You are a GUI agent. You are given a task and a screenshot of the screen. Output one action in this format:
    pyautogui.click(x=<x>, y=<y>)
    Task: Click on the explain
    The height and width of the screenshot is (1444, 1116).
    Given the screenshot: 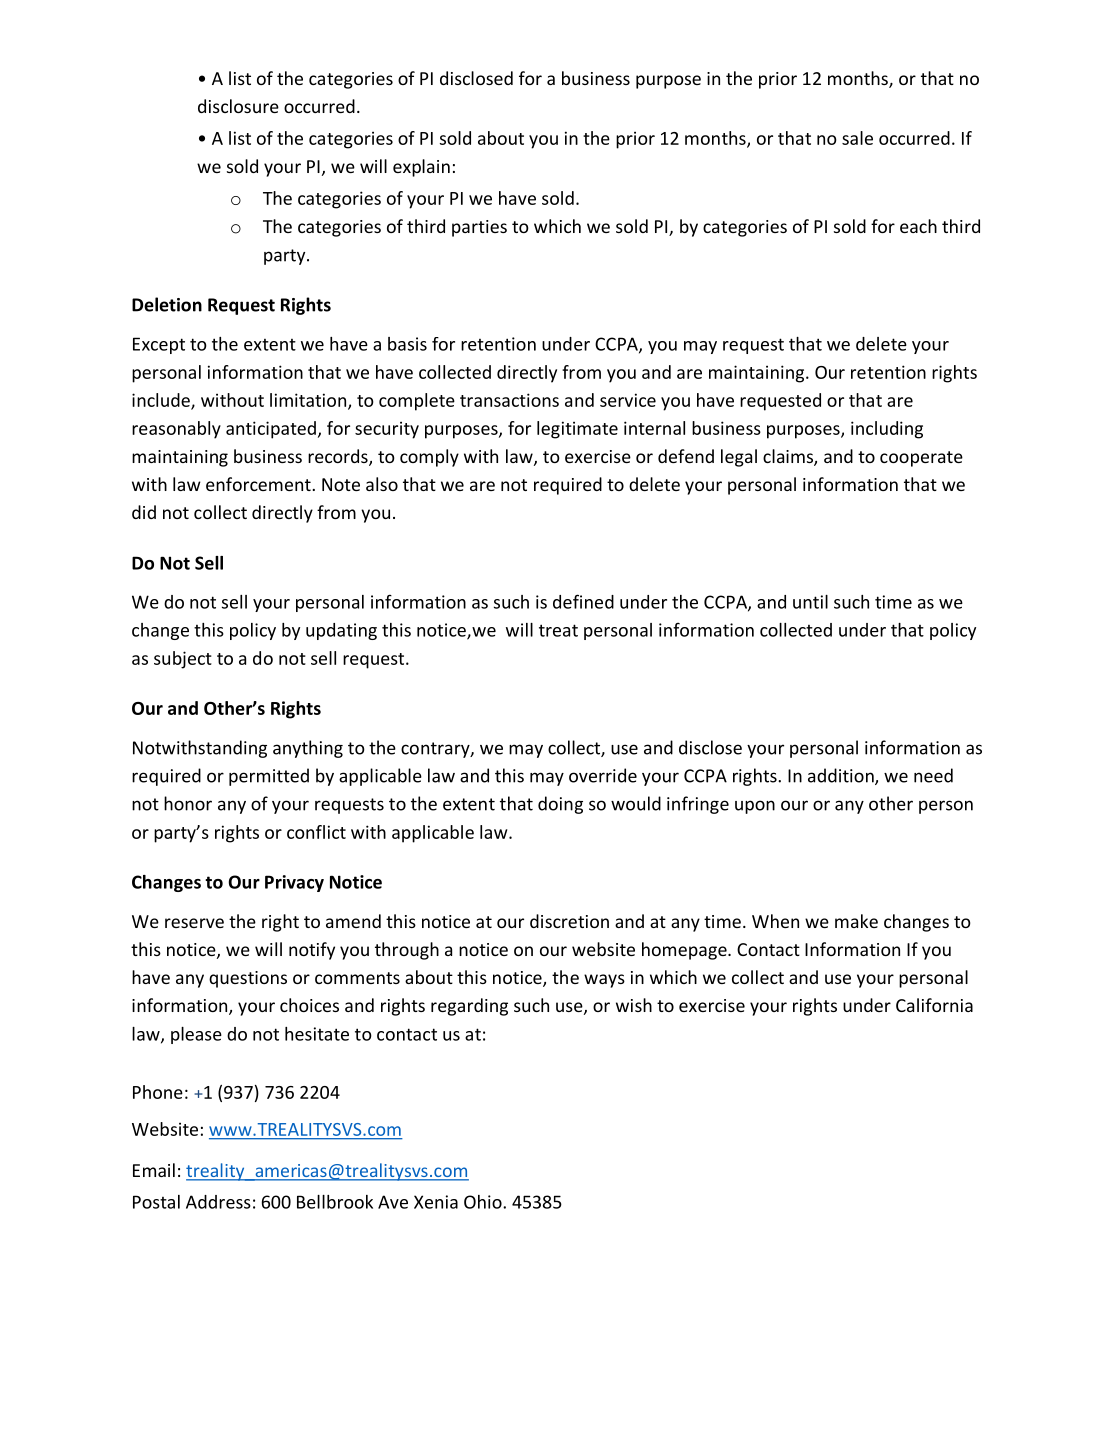 What is the action you would take?
    pyautogui.click(x=421, y=168)
